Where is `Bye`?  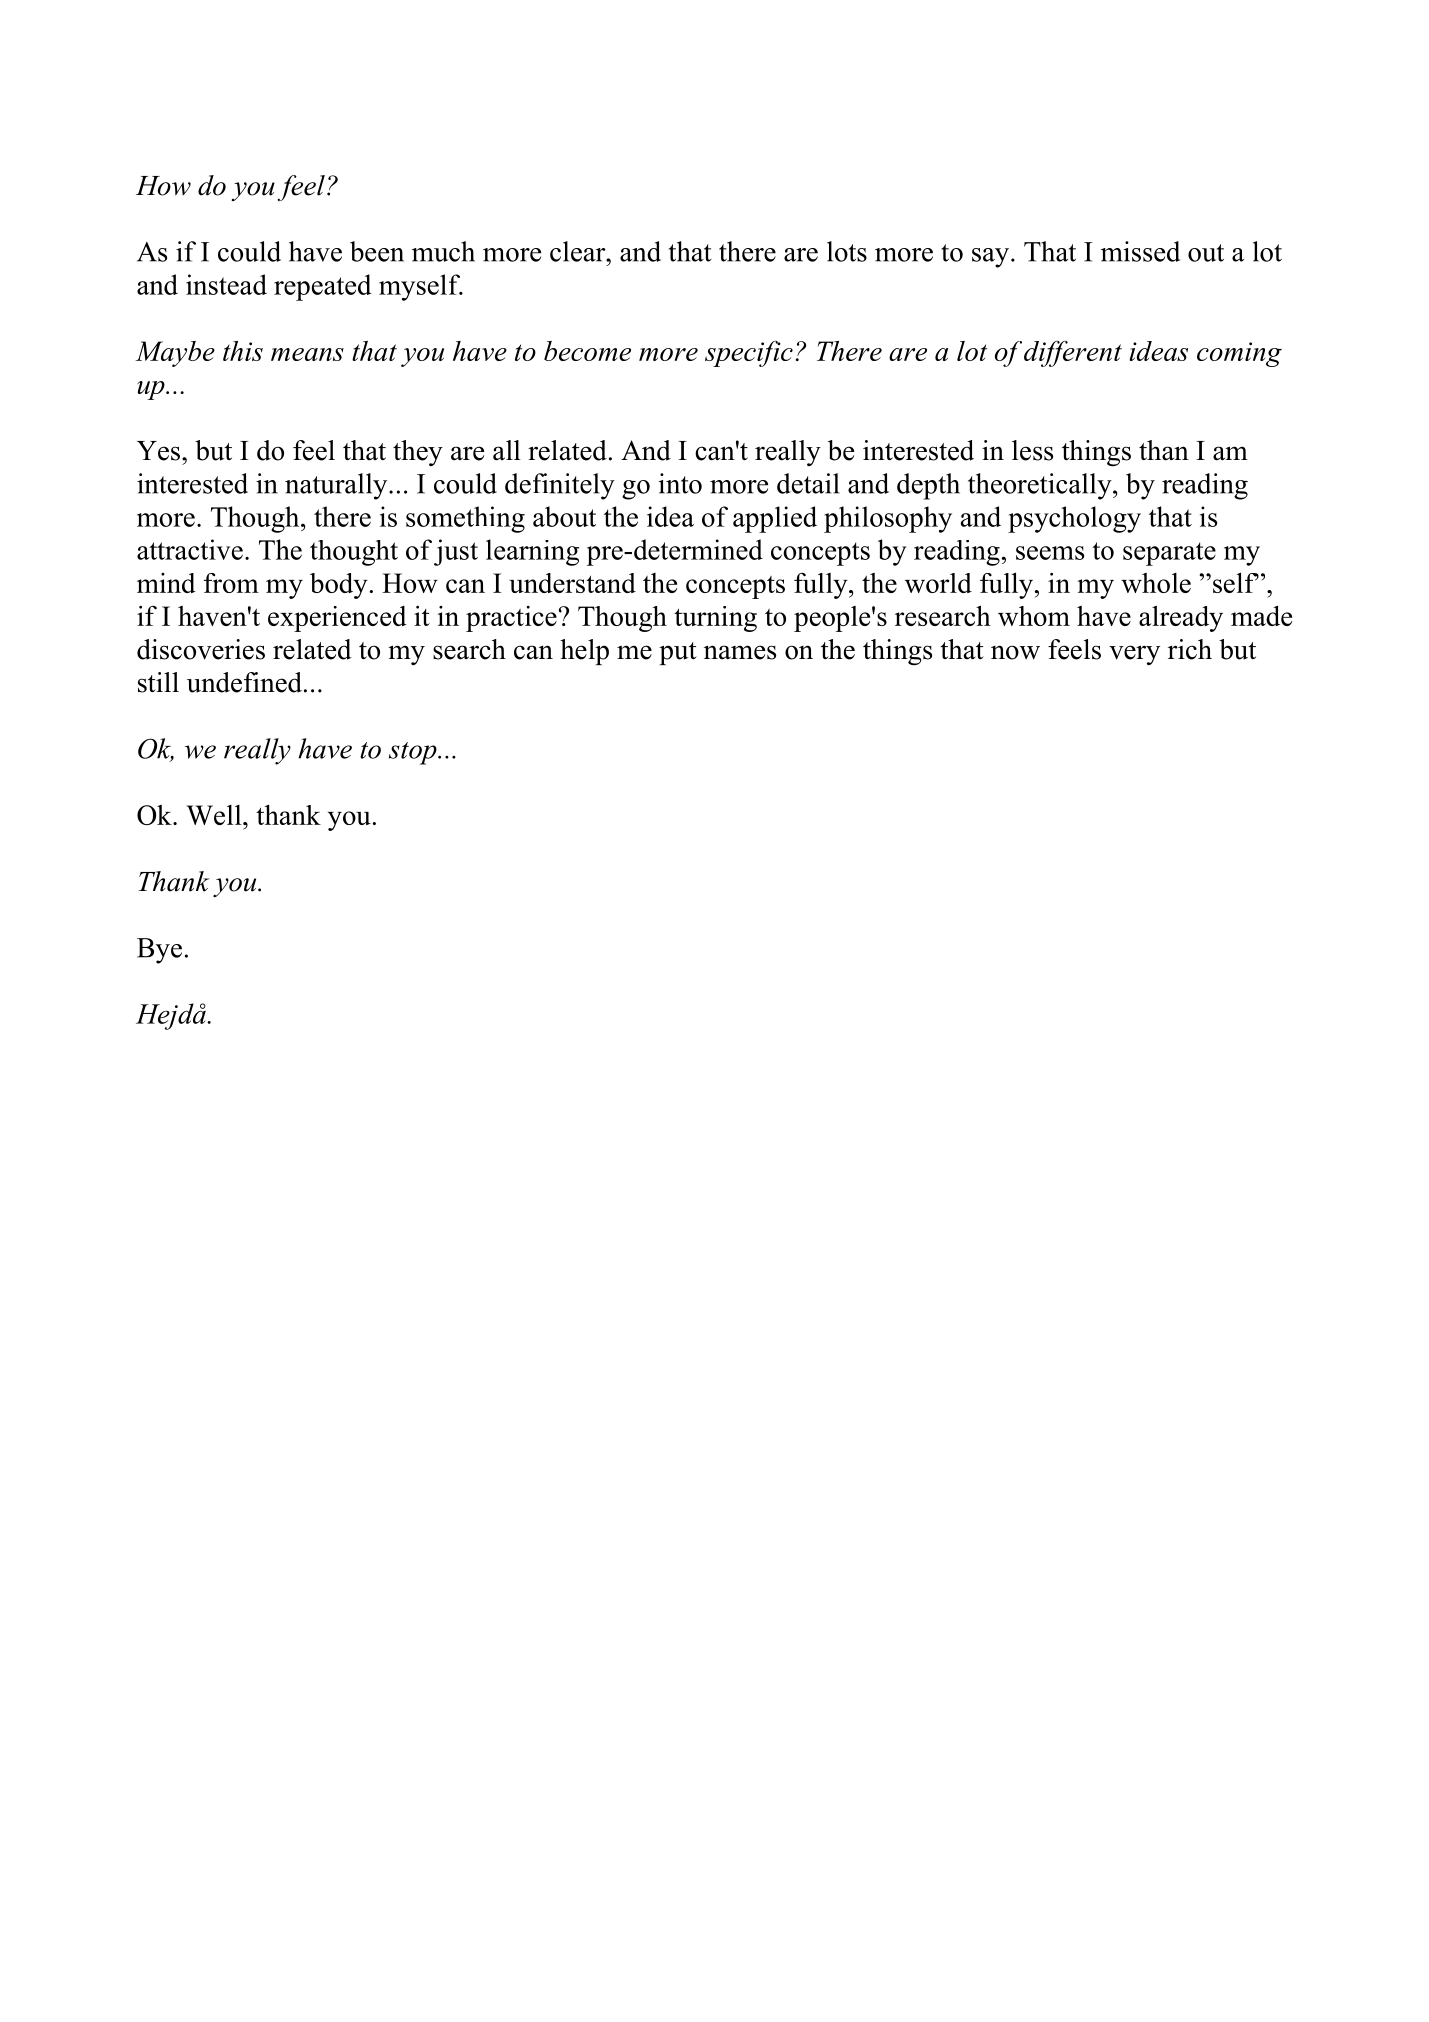
Bye is located at coordinates (159, 951).
